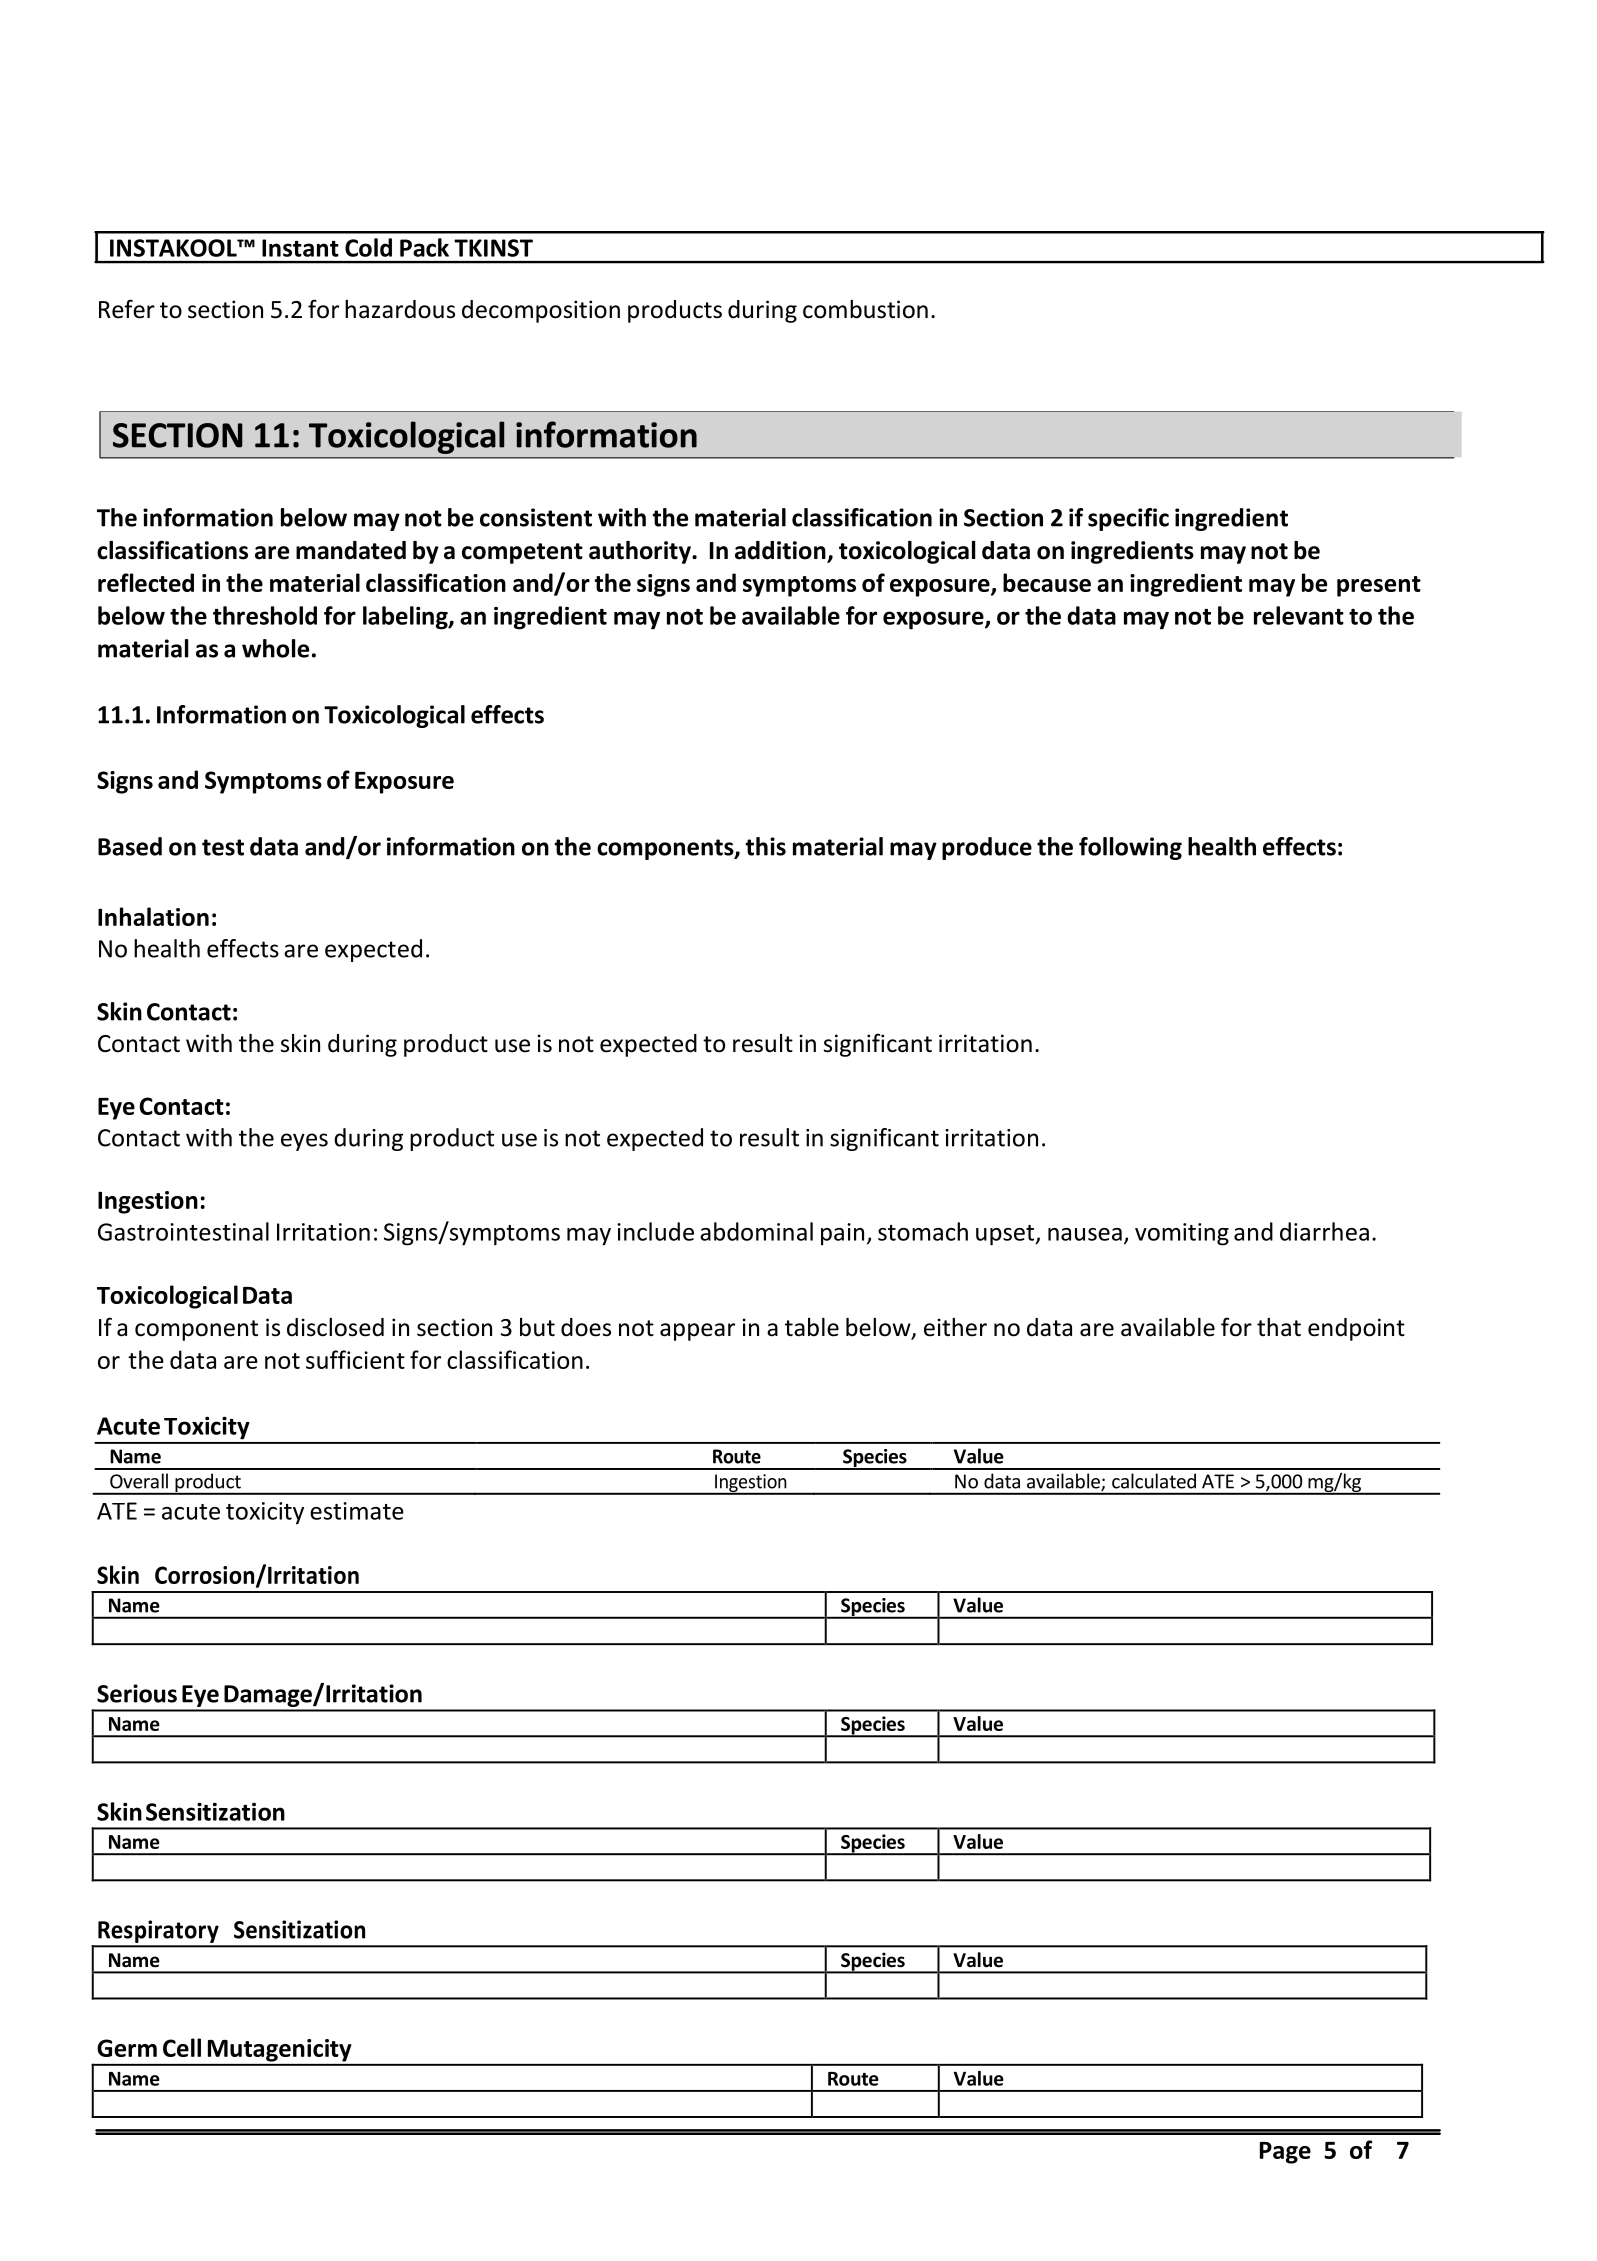 Image resolution: width=1597 pixels, height=2261 pixels. Describe the element at coordinates (300, 248) in the screenshot. I see `Instant` at that location.
